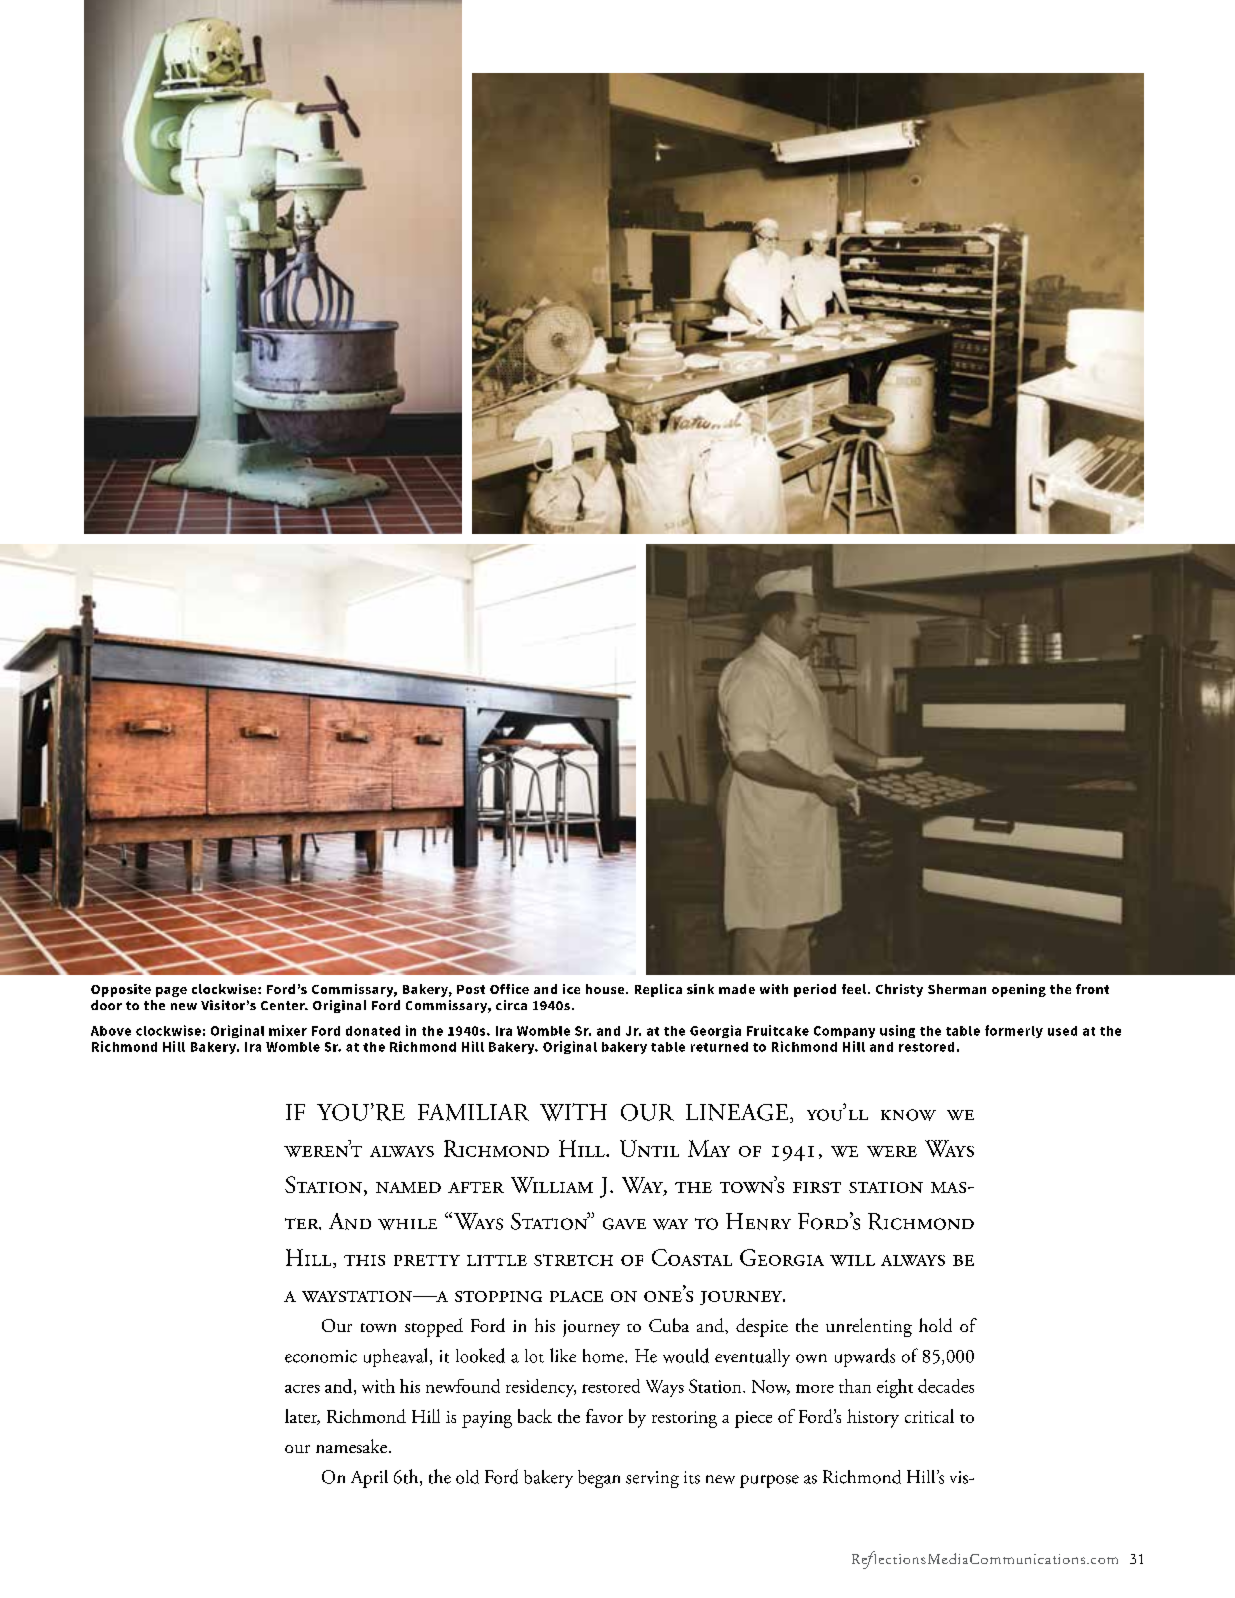 Image resolution: width=1235 pixels, height=1598 pixels. What do you see at coordinates (957, 989) in the image?
I see `Sherman` at bounding box center [957, 989].
